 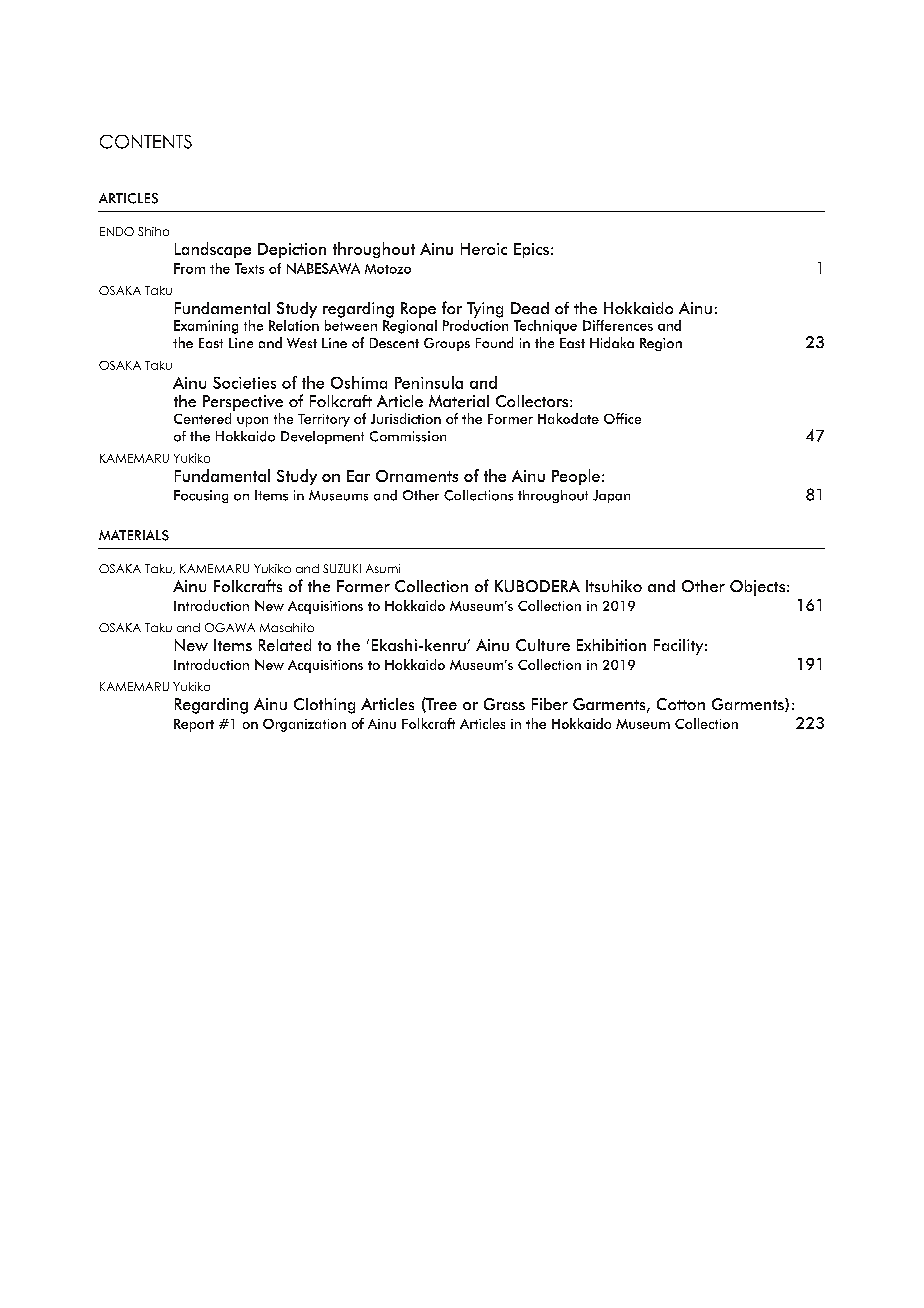 What do you see at coordinates (194, 725) in the image?
I see `Report` at bounding box center [194, 725].
